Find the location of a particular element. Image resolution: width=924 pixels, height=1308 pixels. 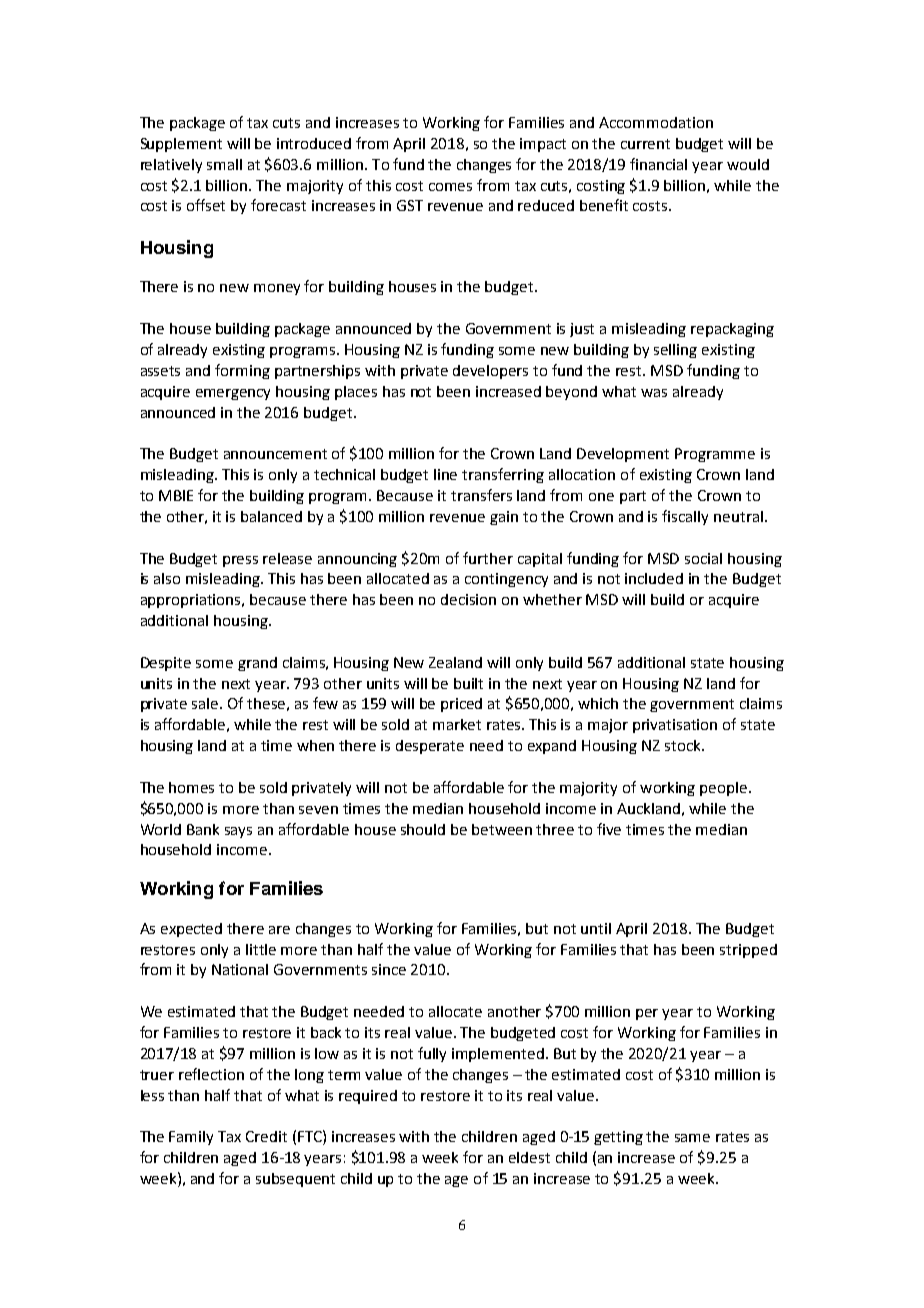

line is located at coordinates (445, 474).
